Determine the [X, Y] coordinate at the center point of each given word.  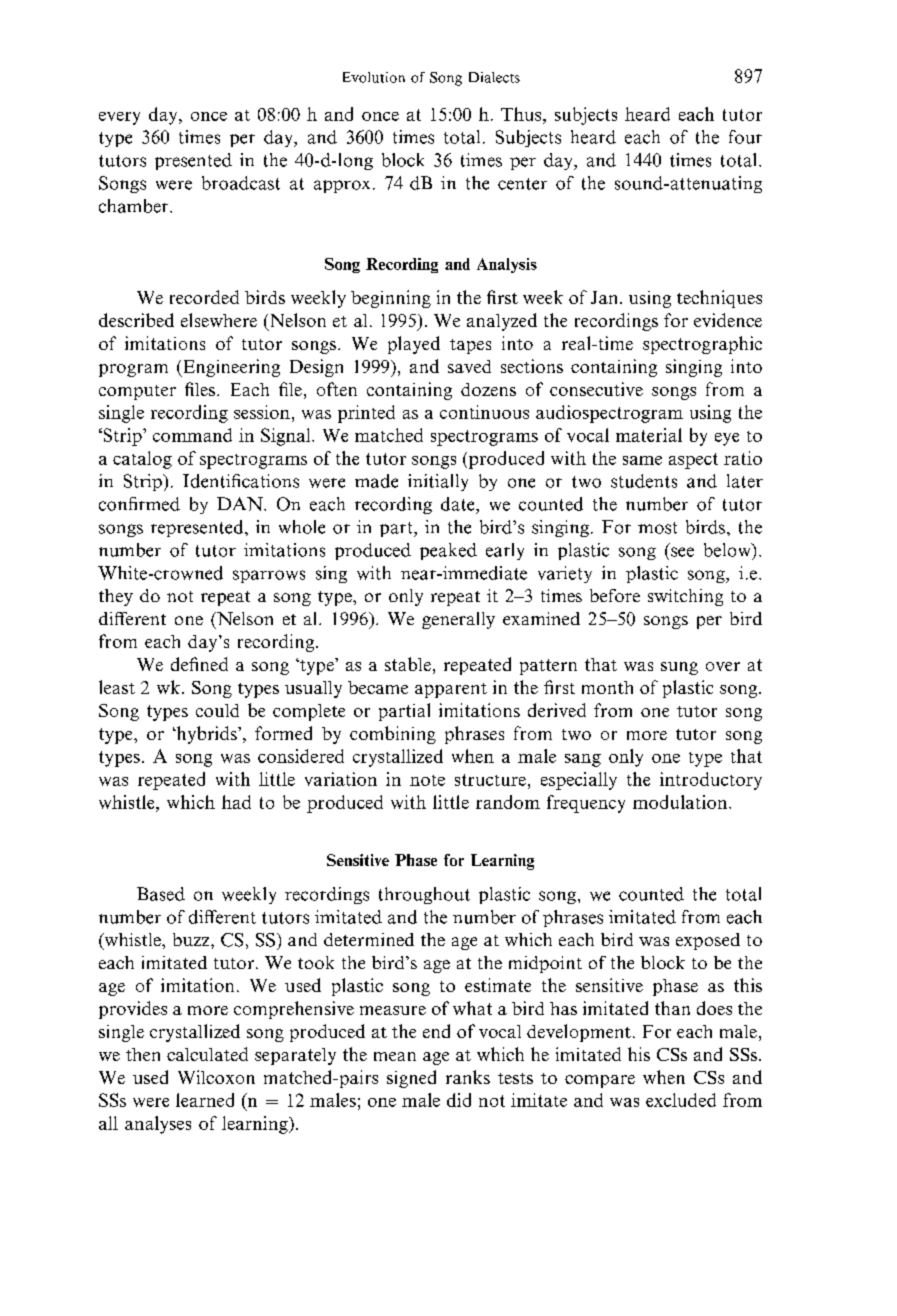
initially [438, 482]
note [427, 780]
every [119, 118]
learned [205, 1100]
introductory [711, 781]
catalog [142, 460]
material [649, 435]
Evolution [374, 77]
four [745, 137]
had [236, 802]
